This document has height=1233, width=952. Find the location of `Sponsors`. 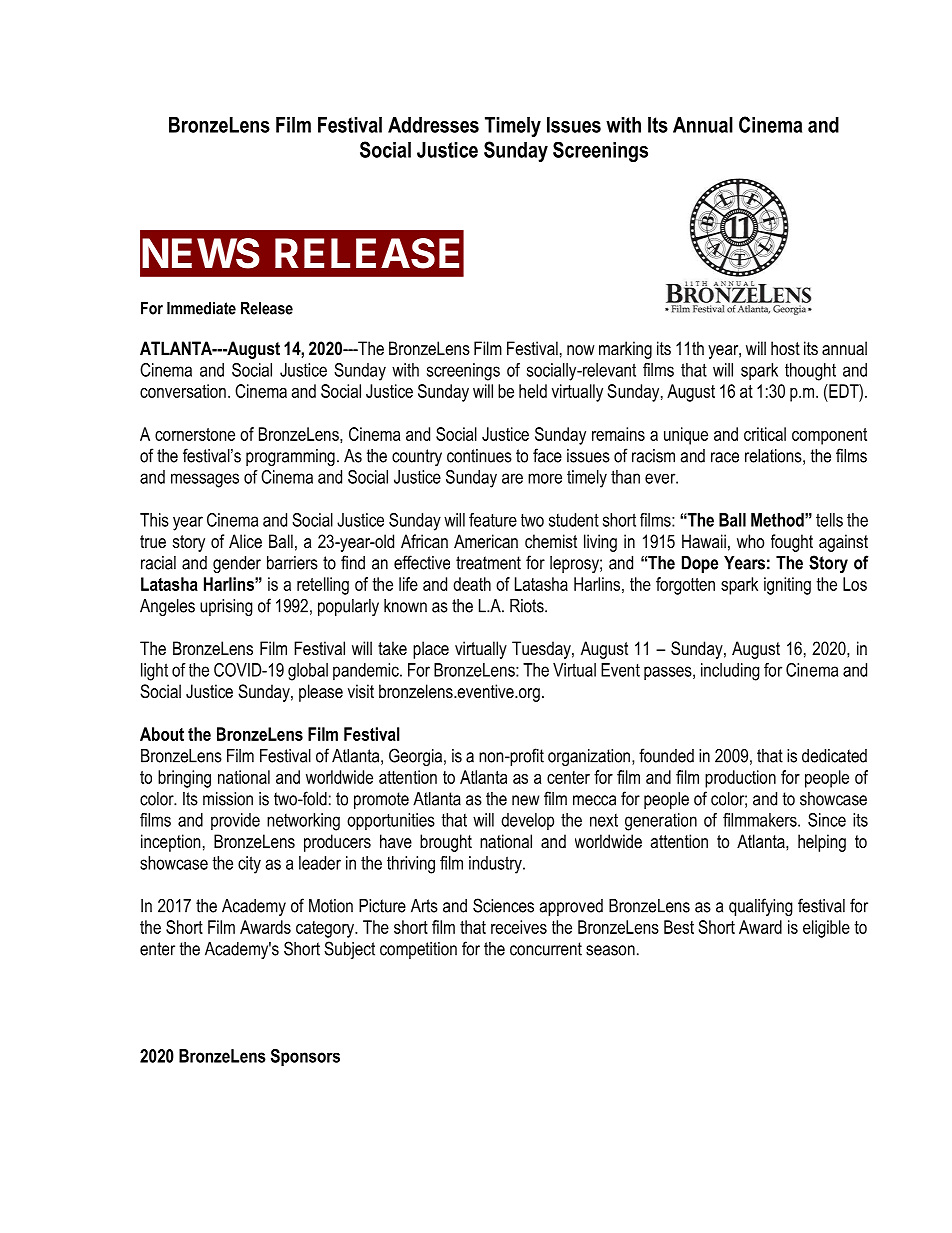

Sponsors is located at coordinates (305, 1057).
